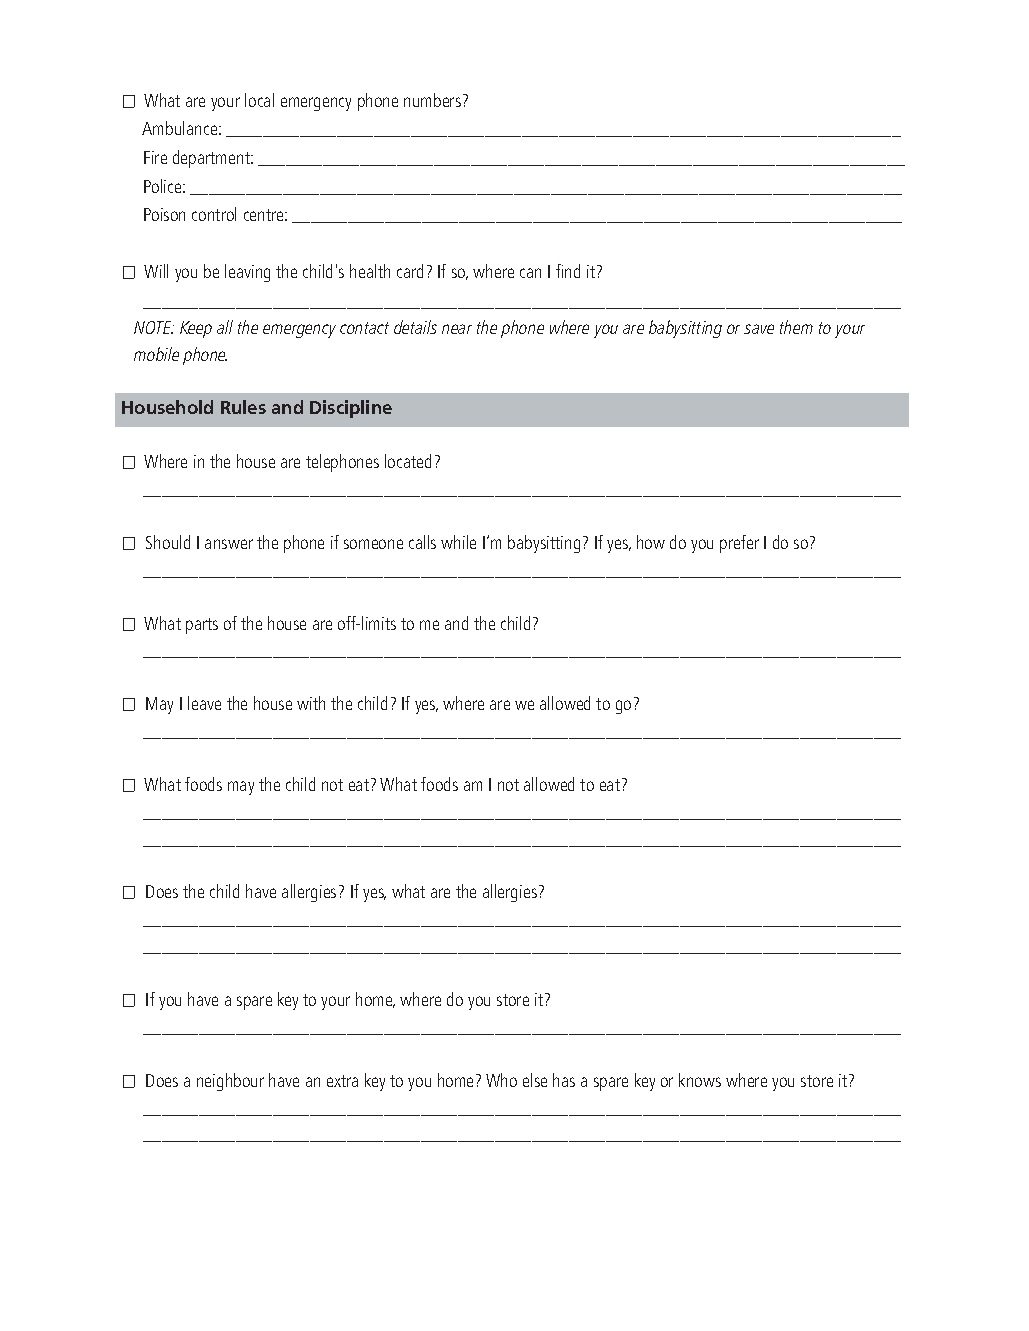 This screenshot has height=1331, width=1029. I want to click on knows, so click(700, 1080).
